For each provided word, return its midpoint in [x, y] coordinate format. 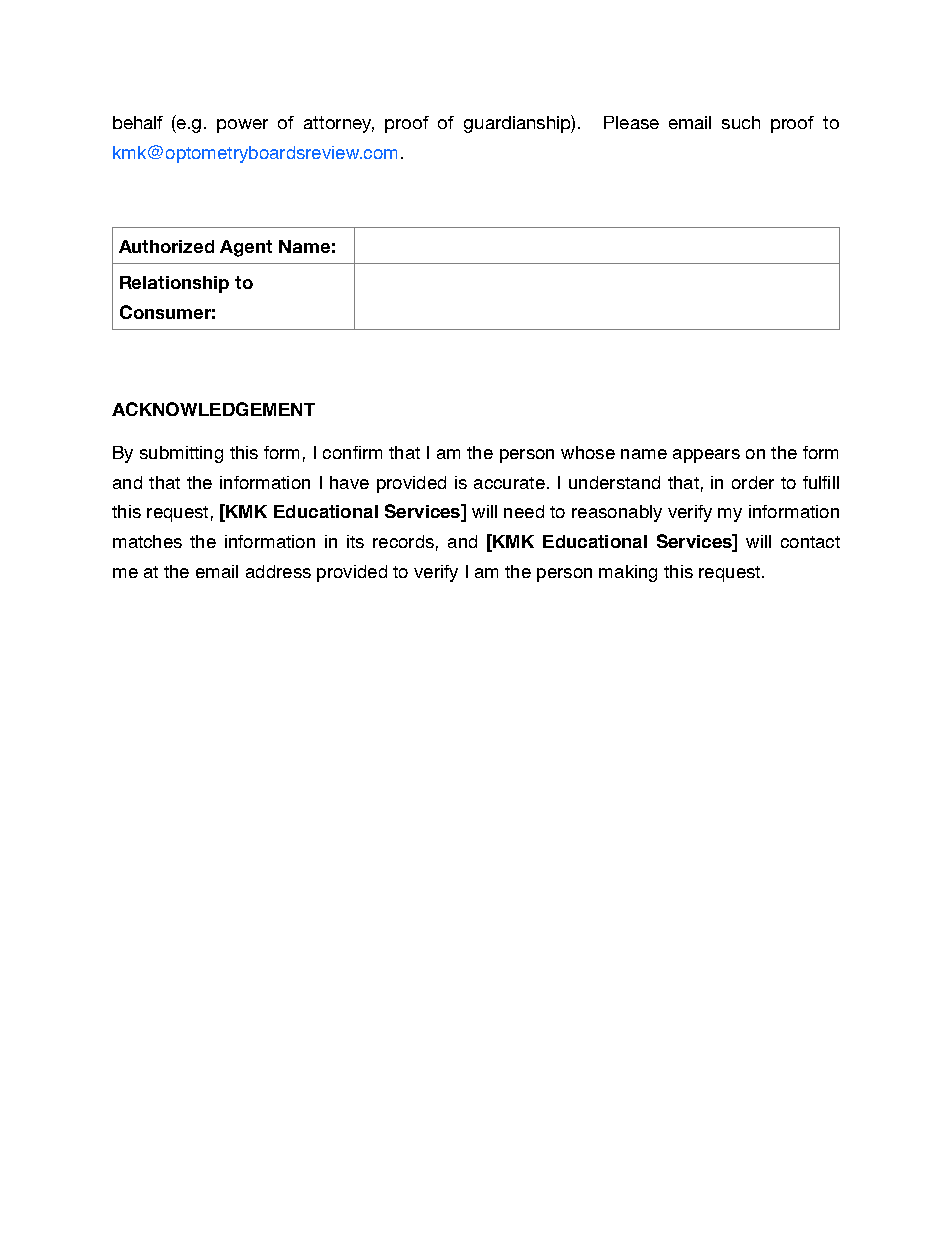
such [741, 122]
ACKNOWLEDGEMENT [213, 409]
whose [588, 452]
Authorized [166, 246]
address [278, 571]
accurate [509, 483]
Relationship [174, 284]
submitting [181, 454]
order [753, 482]
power [242, 126]
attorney [339, 124]
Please [631, 122]
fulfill [821, 482]
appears [706, 456]
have [349, 482]
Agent [246, 248]
